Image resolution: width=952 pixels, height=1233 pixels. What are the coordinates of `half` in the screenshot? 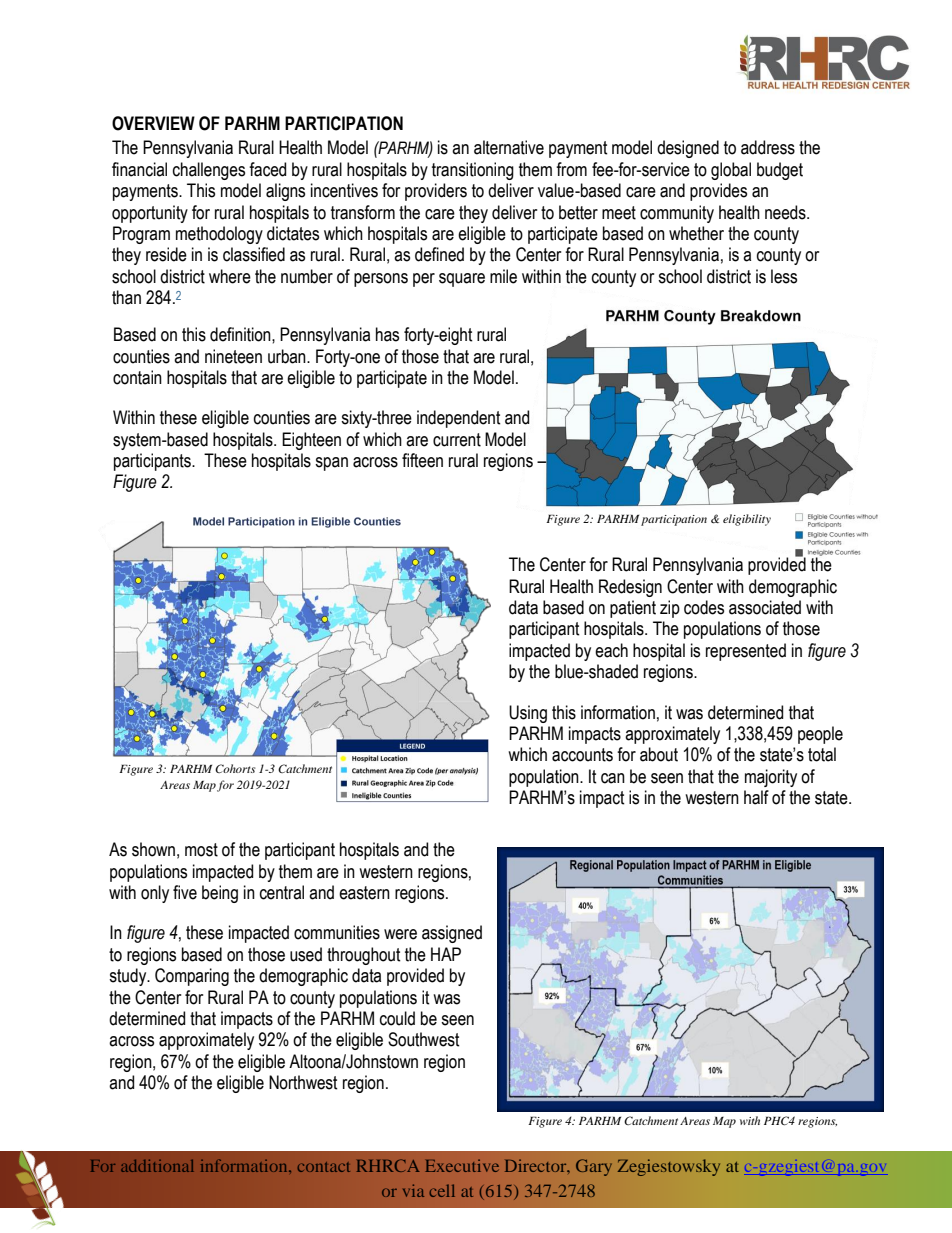 It's located at (756, 797).
